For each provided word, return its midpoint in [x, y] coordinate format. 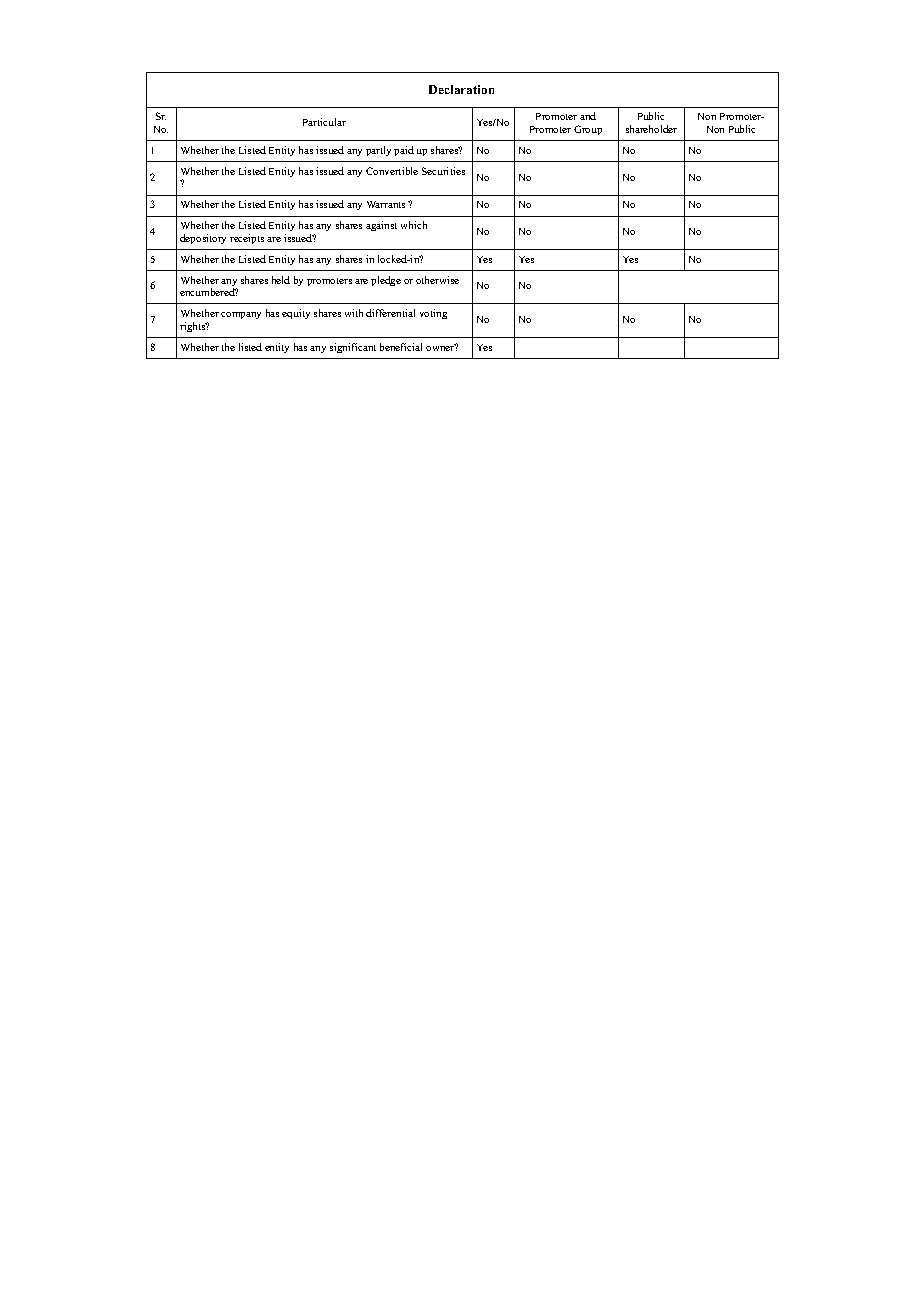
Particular [324, 122]
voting [433, 314]
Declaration [461, 89]
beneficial [401, 347]
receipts [247, 239]
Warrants [386, 204]
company [241, 315]
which [414, 225]
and [588, 116]
